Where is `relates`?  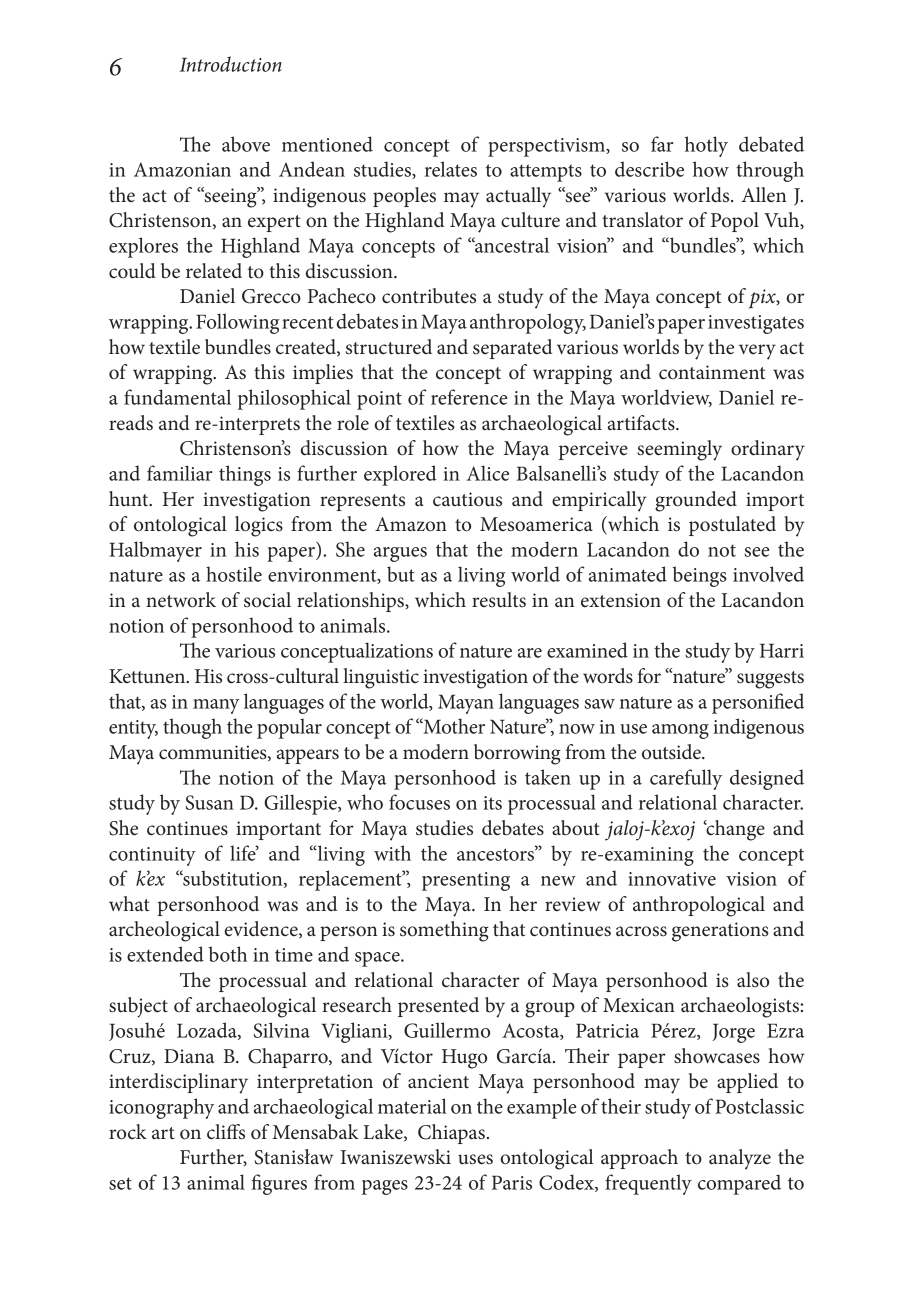 relates is located at coordinates (451, 169).
